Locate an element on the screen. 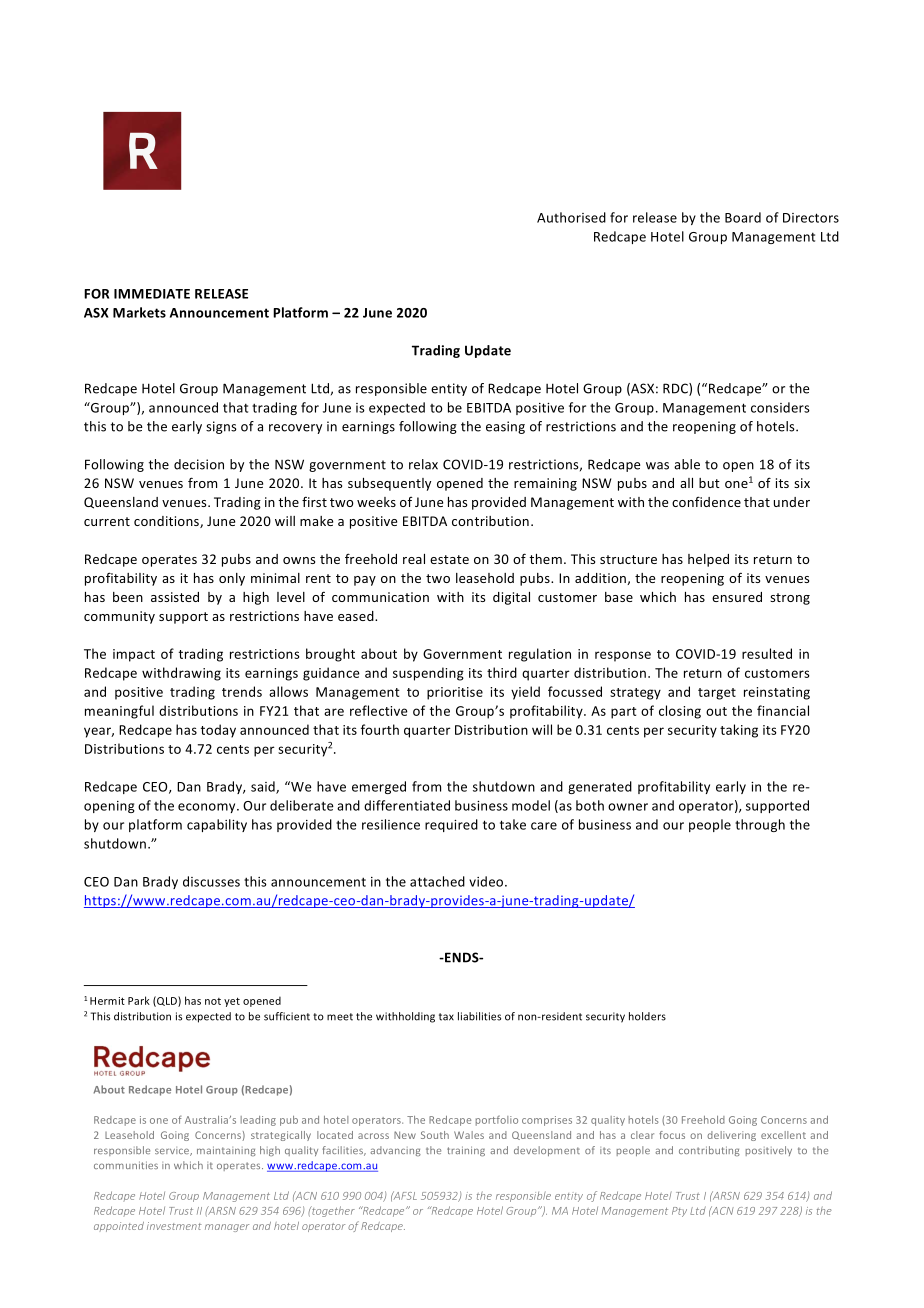 This screenshot has height=1308, width=924. ensured is located at coordinates (737, 597).
